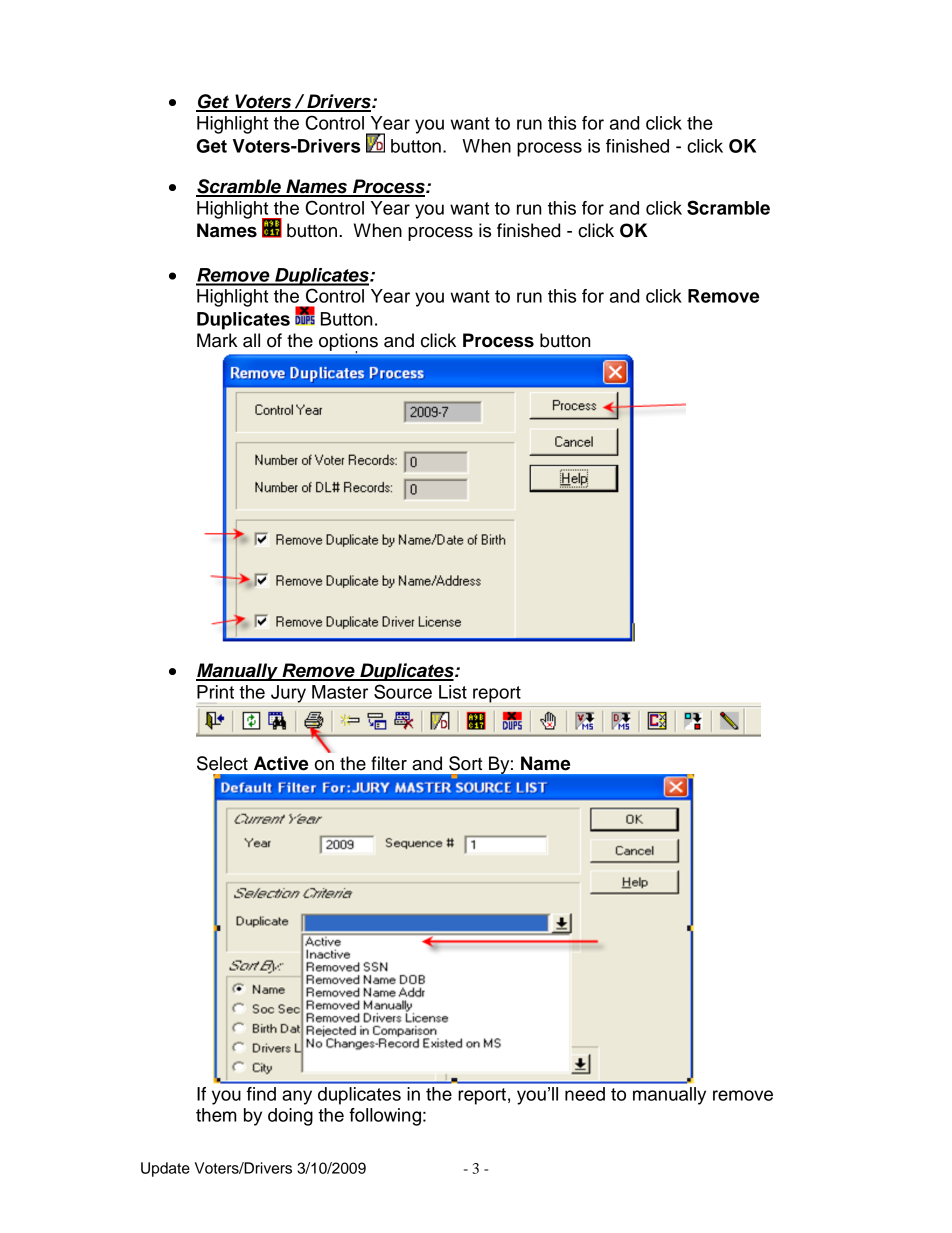 The height and width of the screenshot is (1233, 952). Describe the element at coordinates (216, 1115) in the screenshot. I see `them` at that location.
